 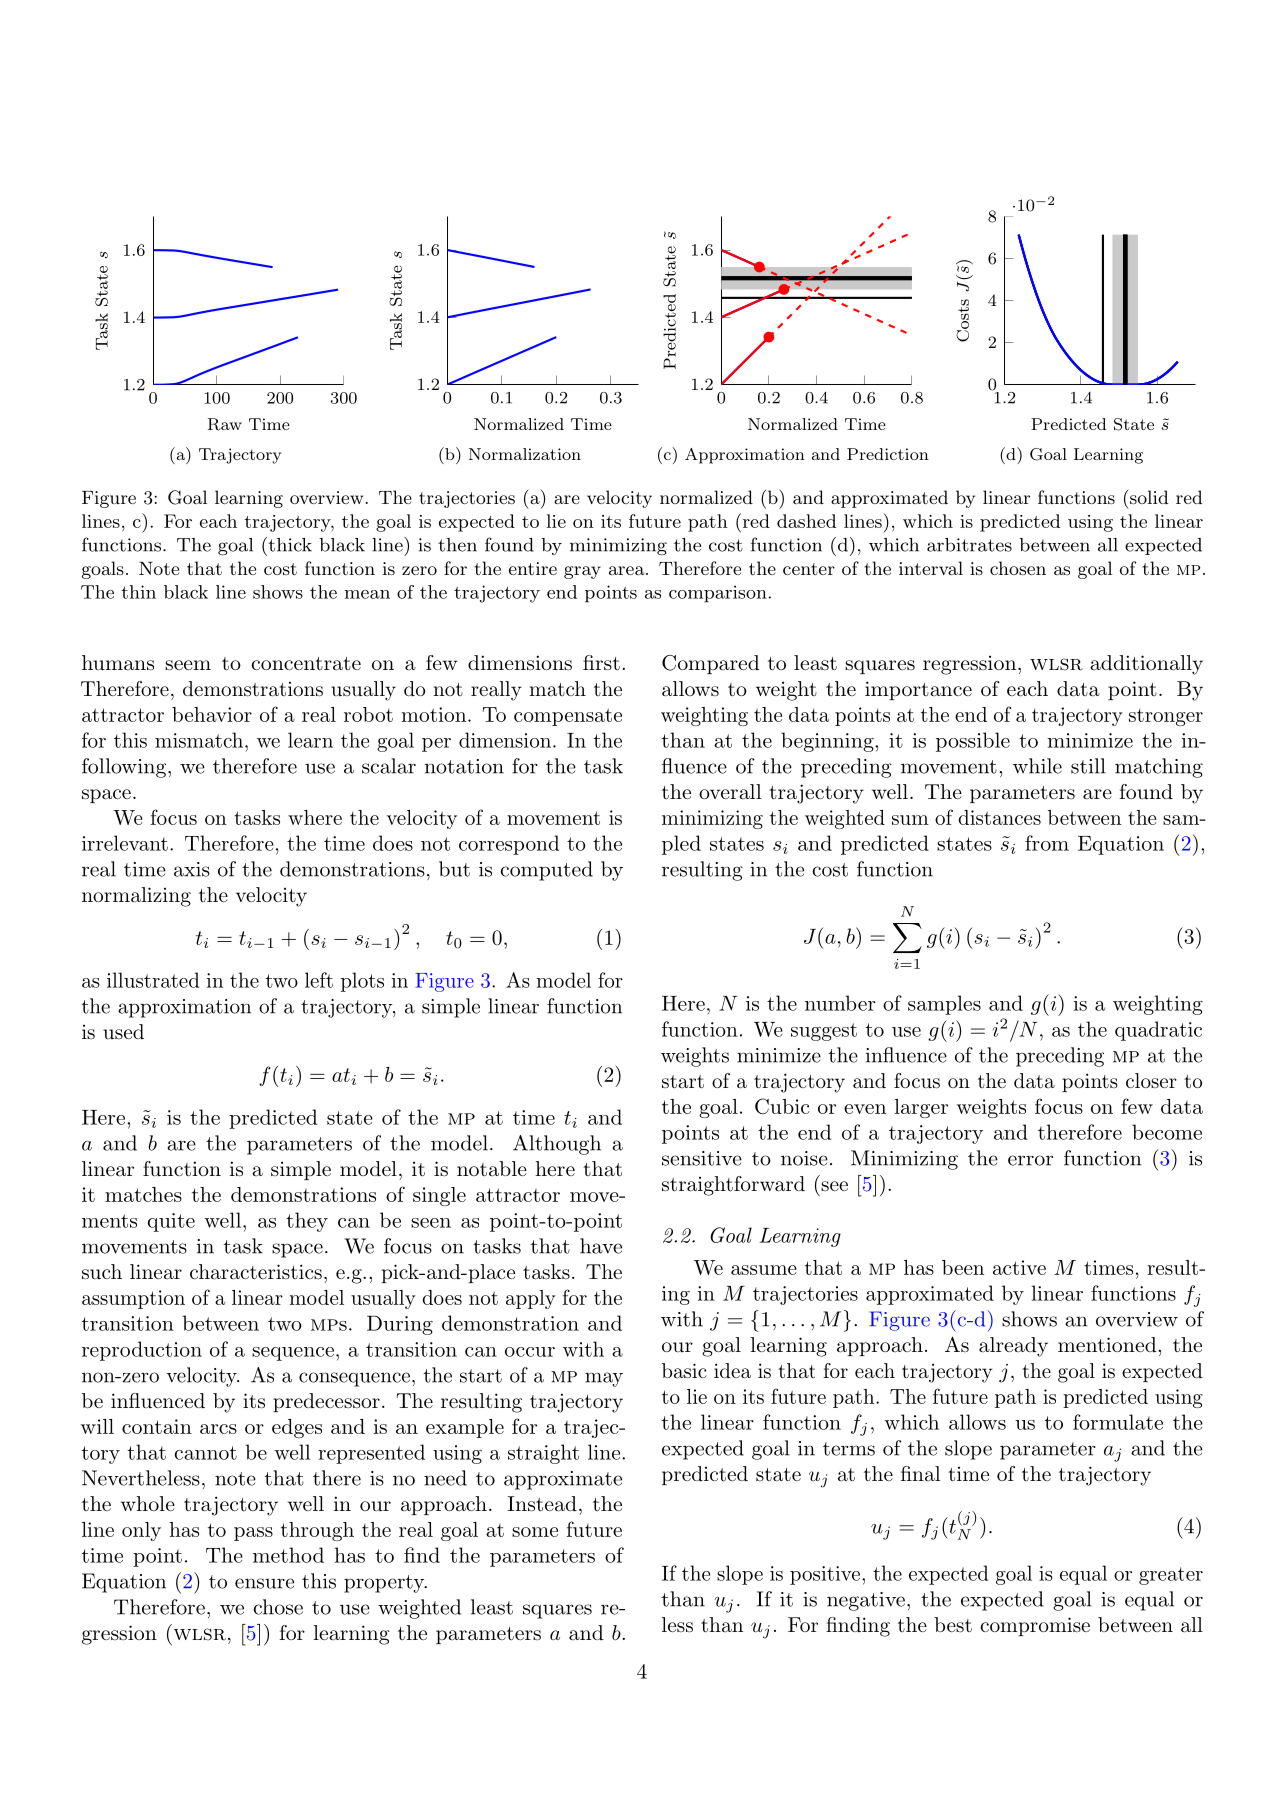 I want to click on solid, so click(x=1149, y=497).
